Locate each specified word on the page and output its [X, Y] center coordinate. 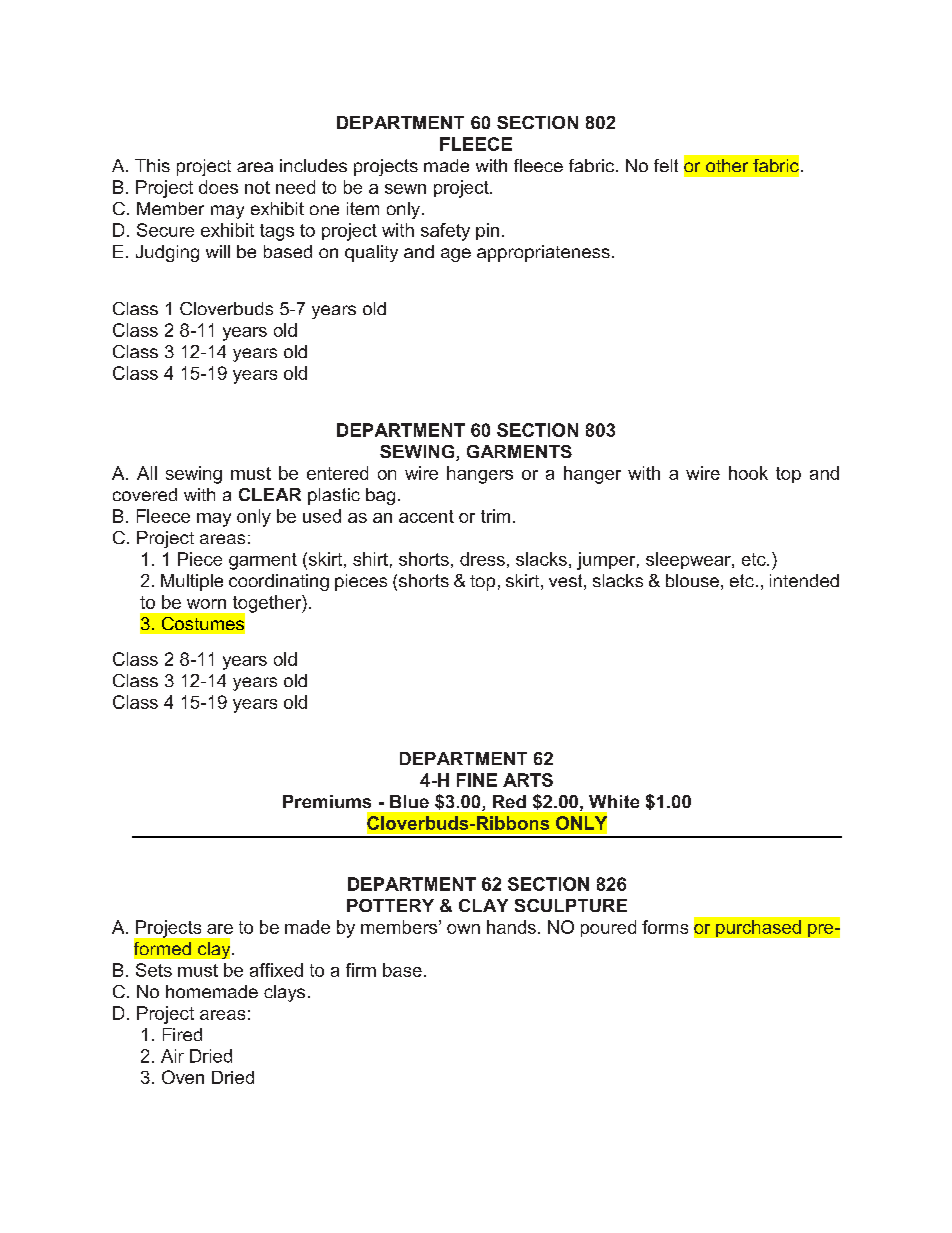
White [614, 801]
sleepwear [689, 560]
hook [748, 473]
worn [206, 604]
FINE [477, 780]
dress [482, 559]
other [727, 165]
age [456, 255]
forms [665, 927]
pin [487, 231]
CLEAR [270, 494]
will [218, 251]
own [463, 929]
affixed [276, 970]
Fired [182, 1034]
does [218, 187]
